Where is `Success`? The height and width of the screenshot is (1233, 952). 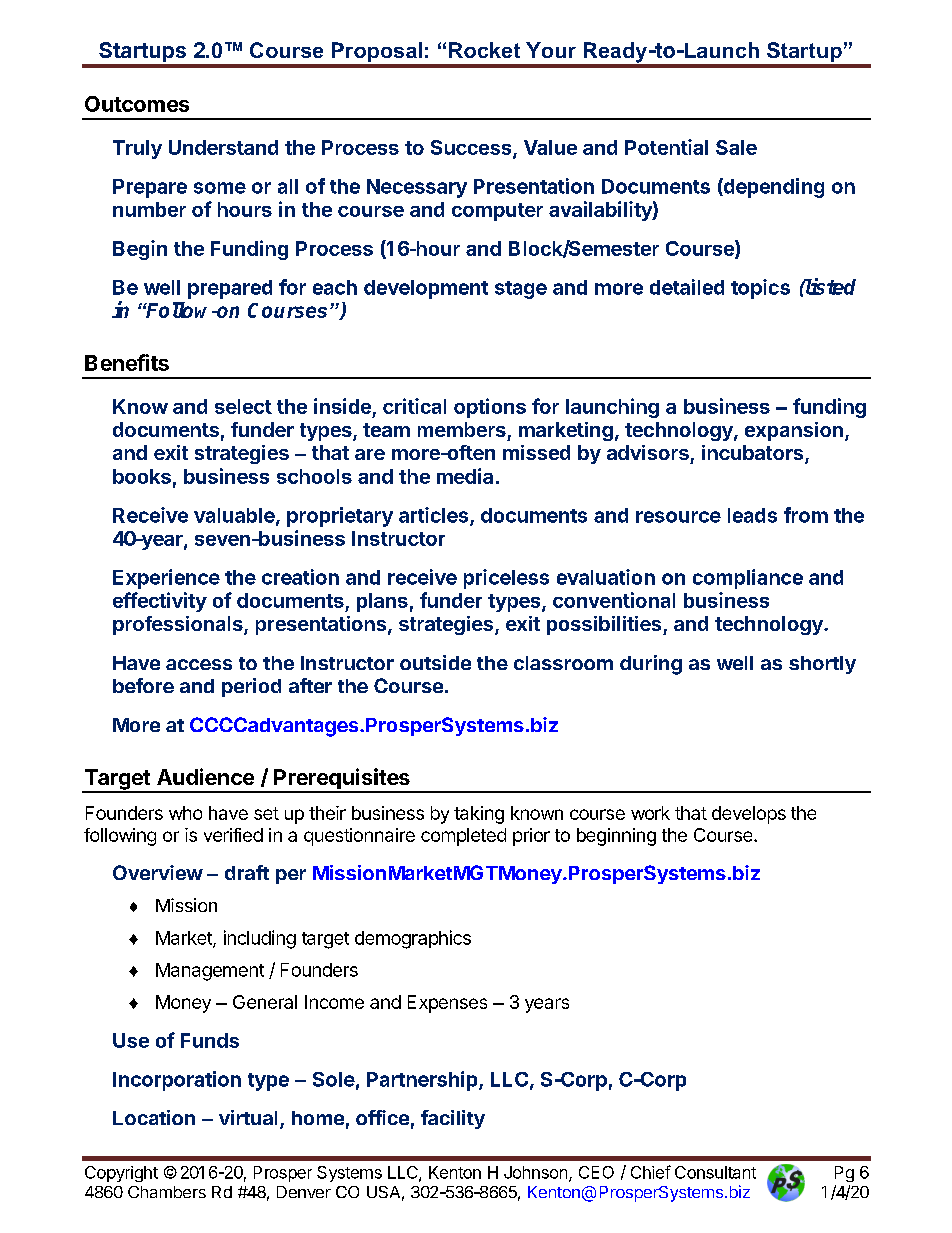
Success is located at coordinates (472, 149).
